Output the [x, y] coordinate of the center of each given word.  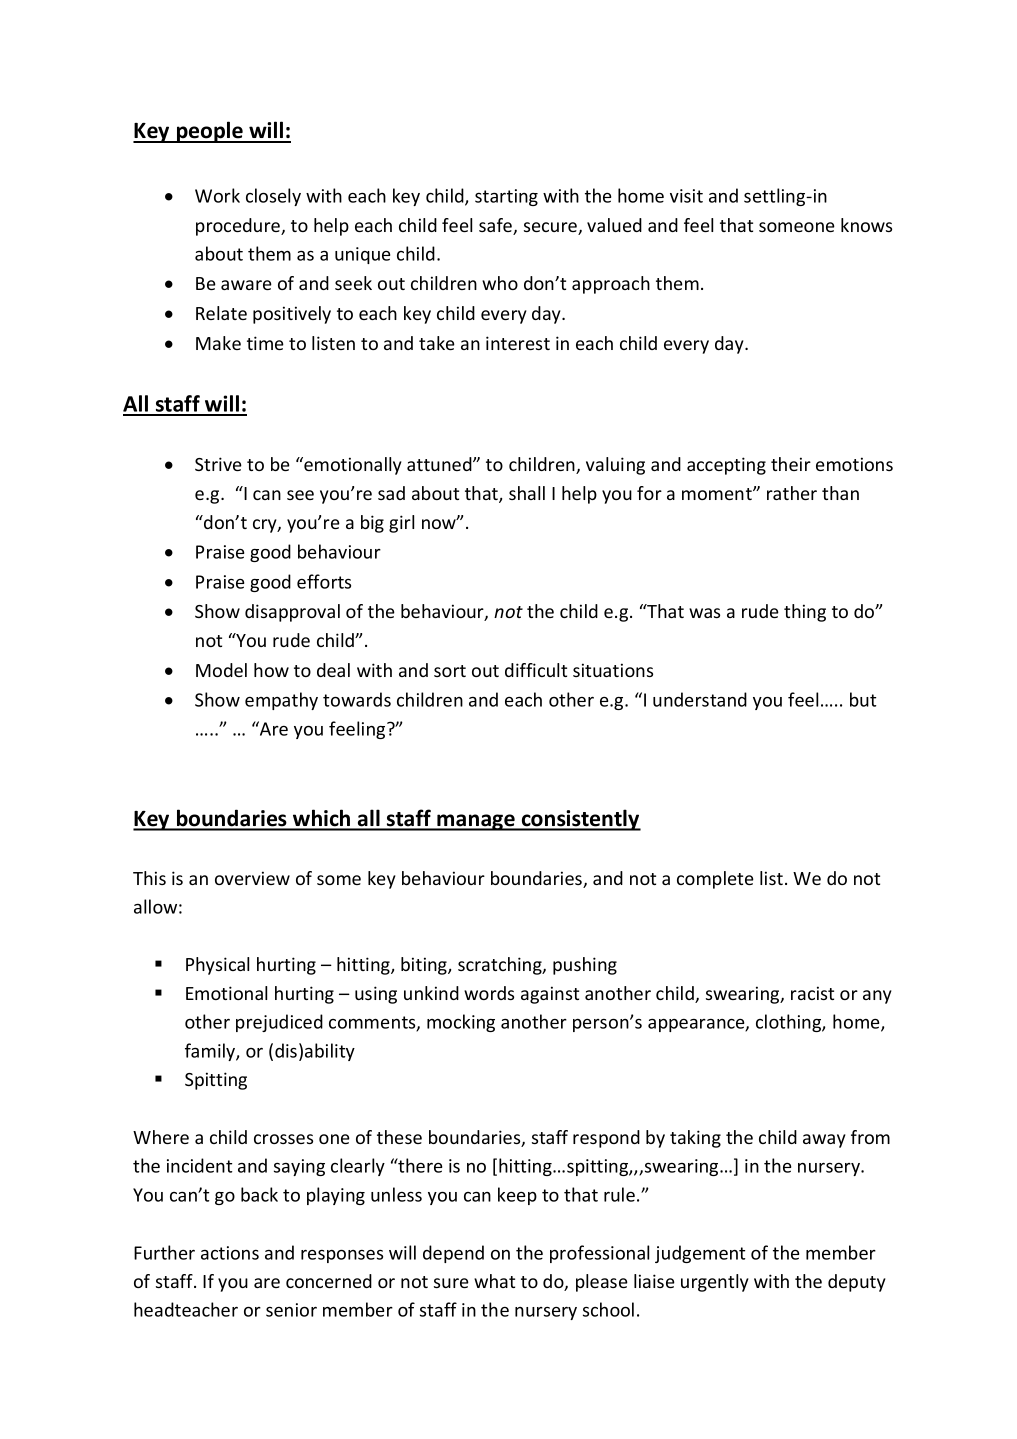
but [863, 699]
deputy [857, 1283]
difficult [536, 670]
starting [506, 197]
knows [866, 225]
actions [230, 1253]
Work [217, 195]
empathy [281, 701]
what [494, 1281]
